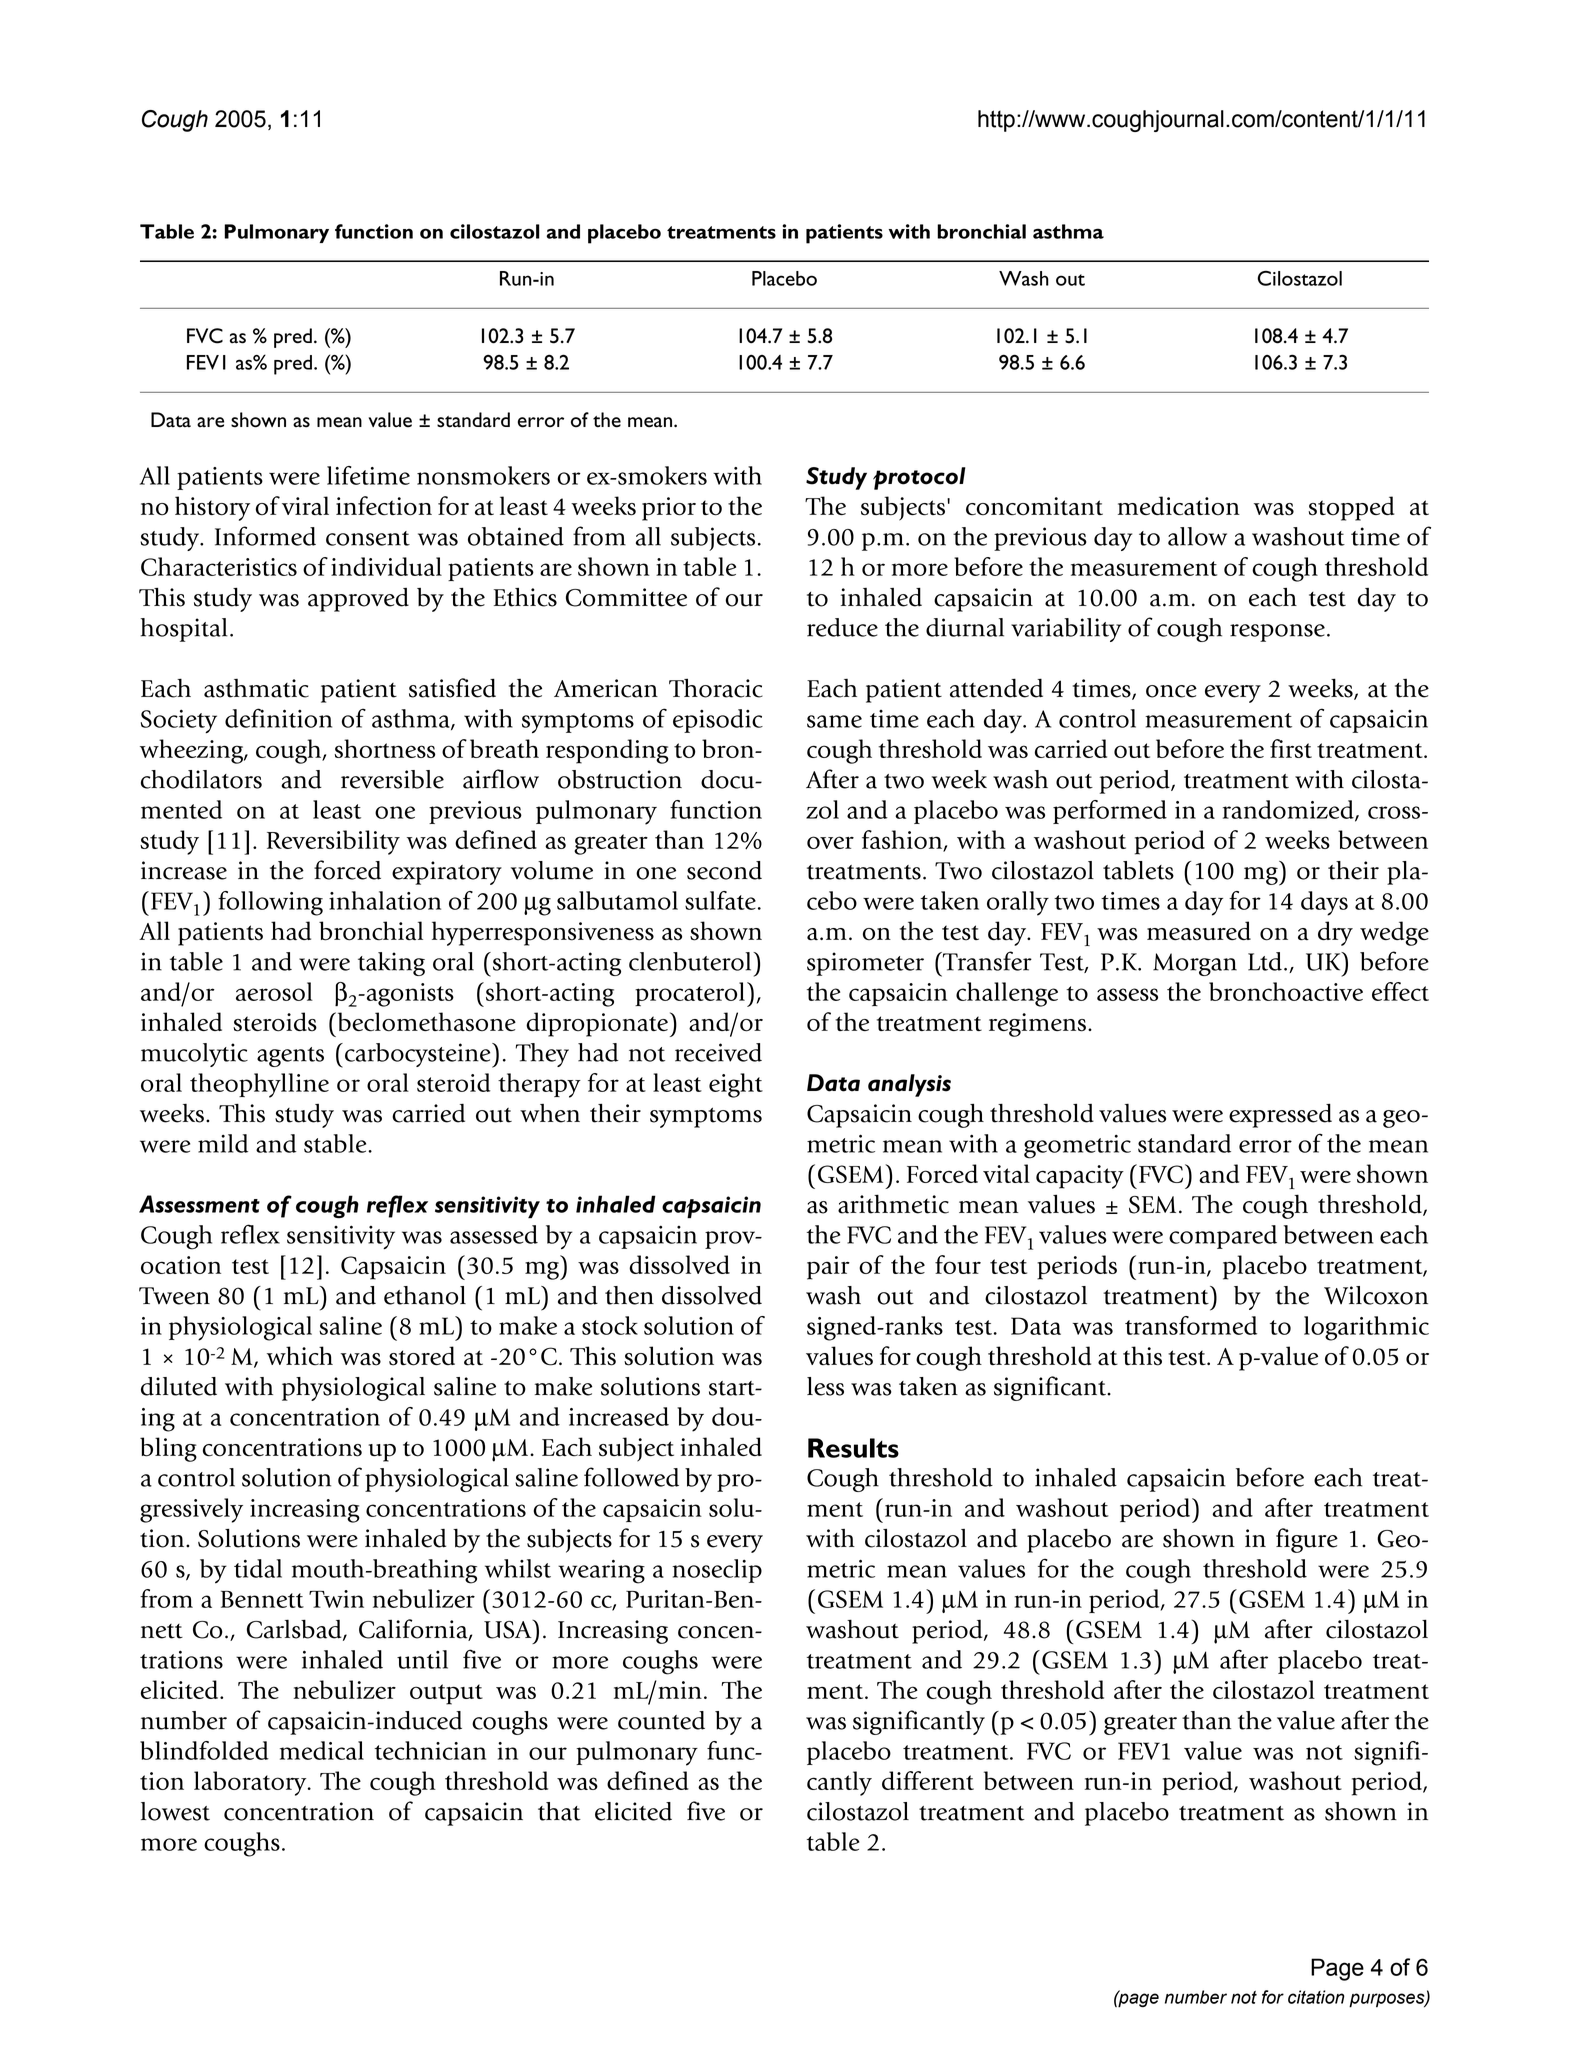 The image size is (1576, 2046). Describe the element at coordinates (322, 1750) in the screenshot. I see `medical` at that location.
